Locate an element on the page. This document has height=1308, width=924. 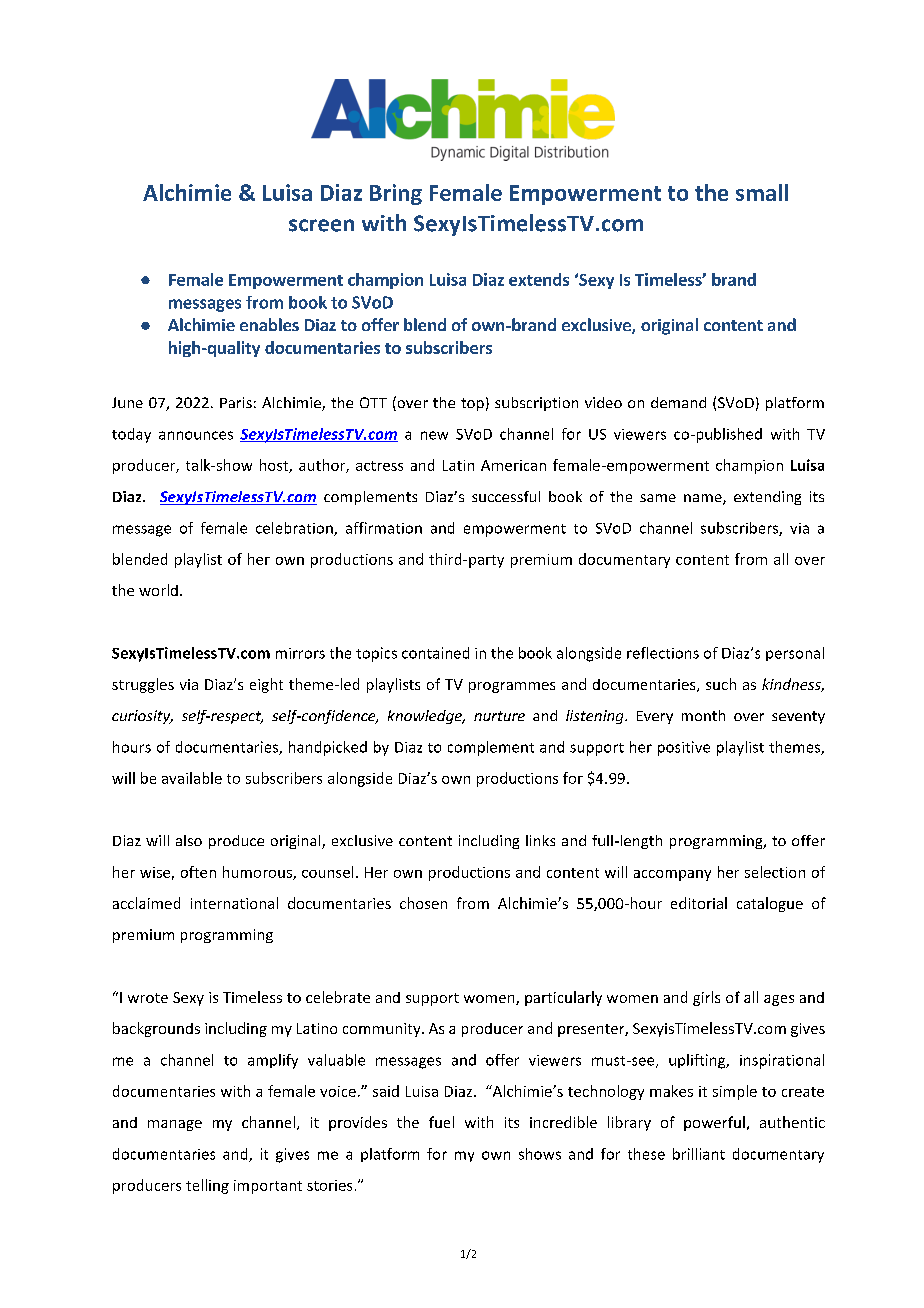
brilliant is located at coordinates (699, 1154).
